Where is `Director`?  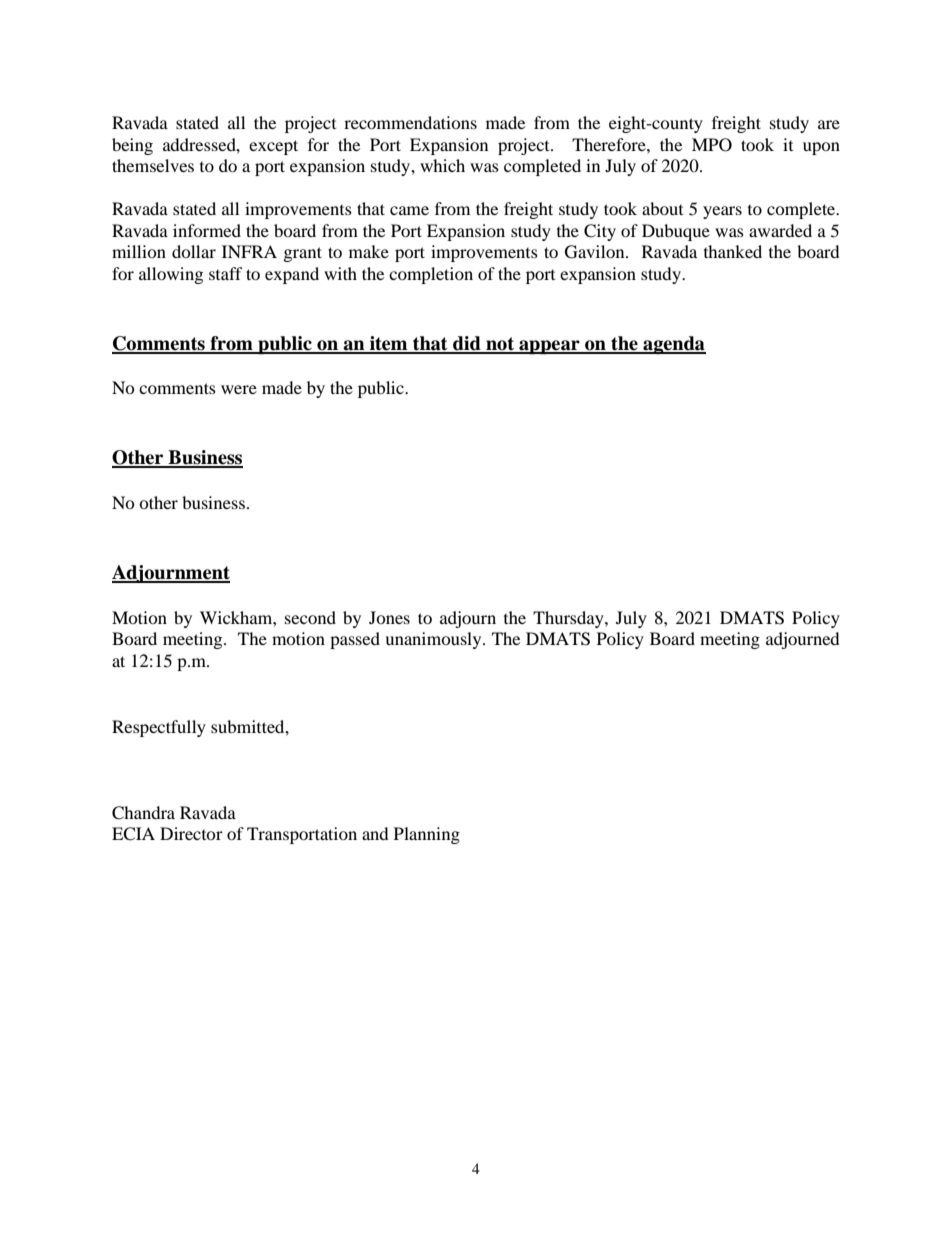 Director is located at coordinates (191, 833).
